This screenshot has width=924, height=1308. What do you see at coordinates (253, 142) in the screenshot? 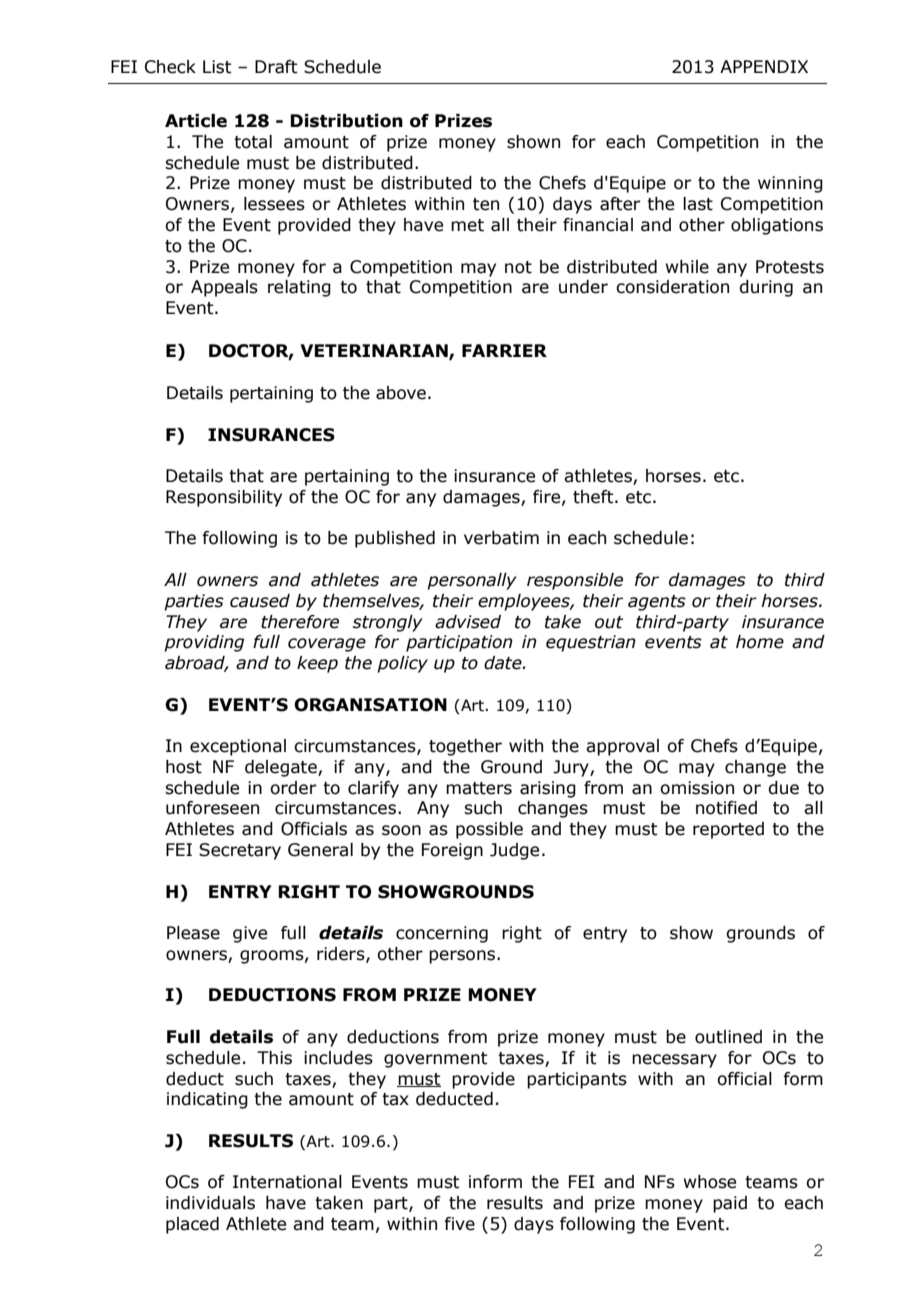
I see `total` at bounding box center [253, 142].
